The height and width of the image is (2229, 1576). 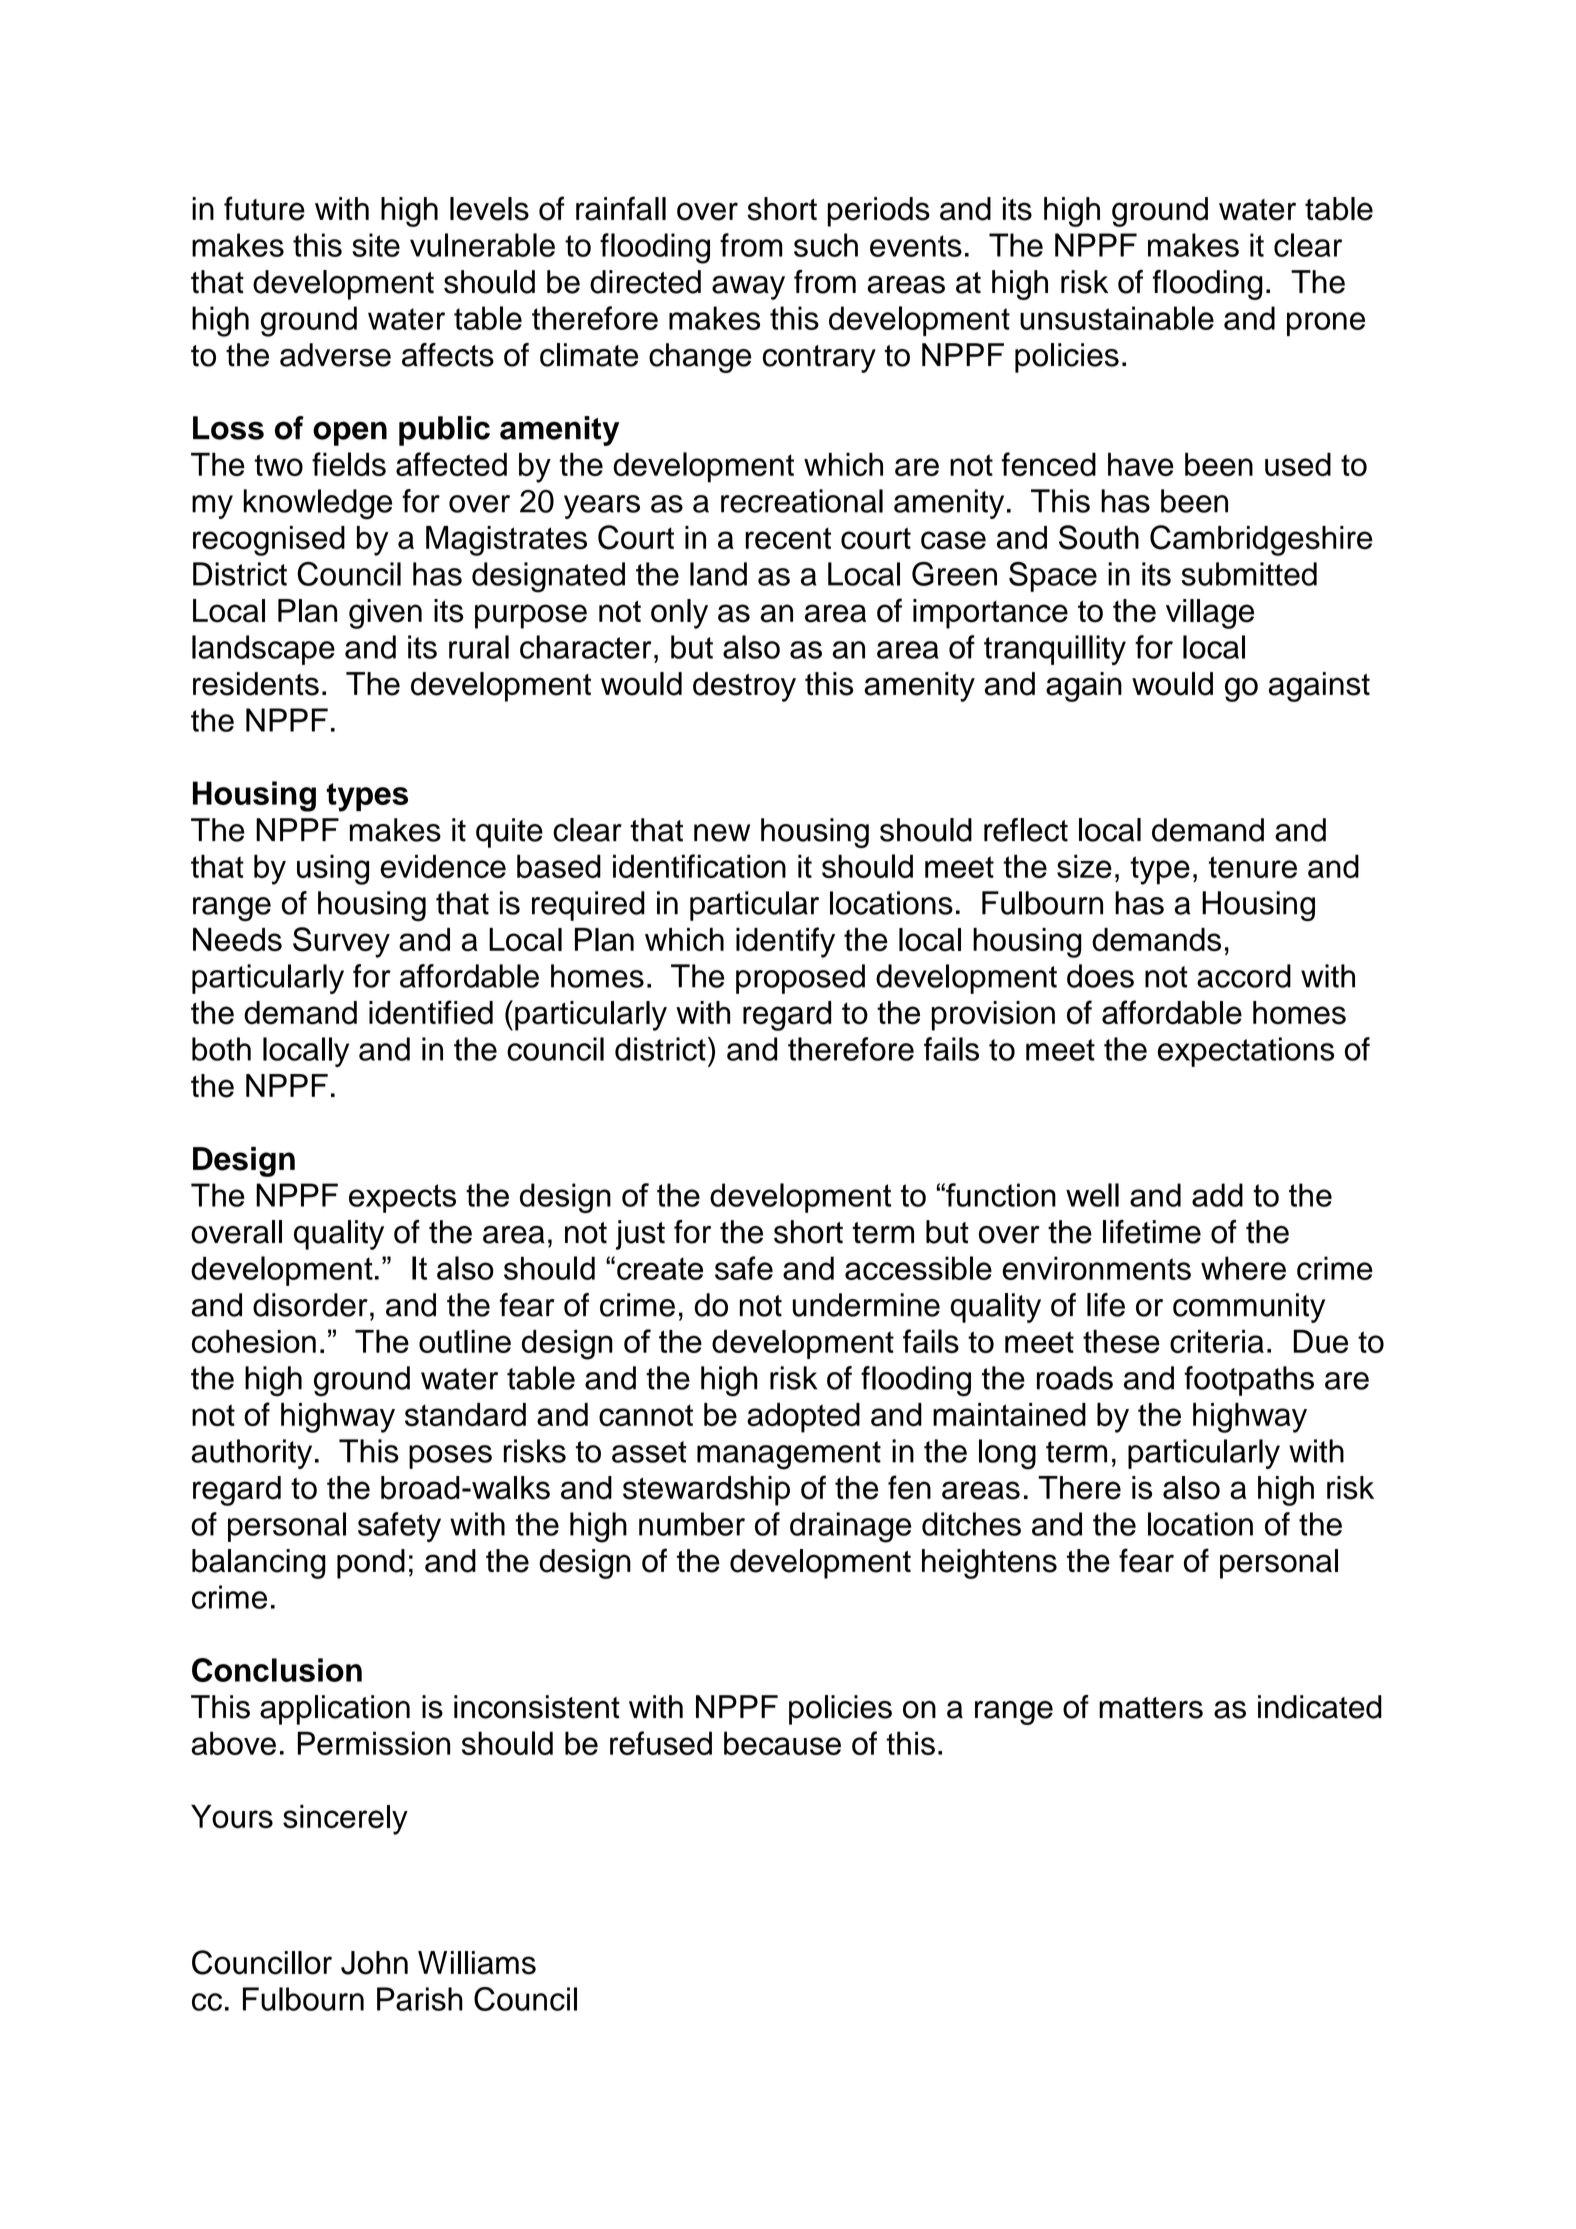 What do you see at coordinates (800, 979) in the image?
I see `proposed` at bounding box center [800, 979].
